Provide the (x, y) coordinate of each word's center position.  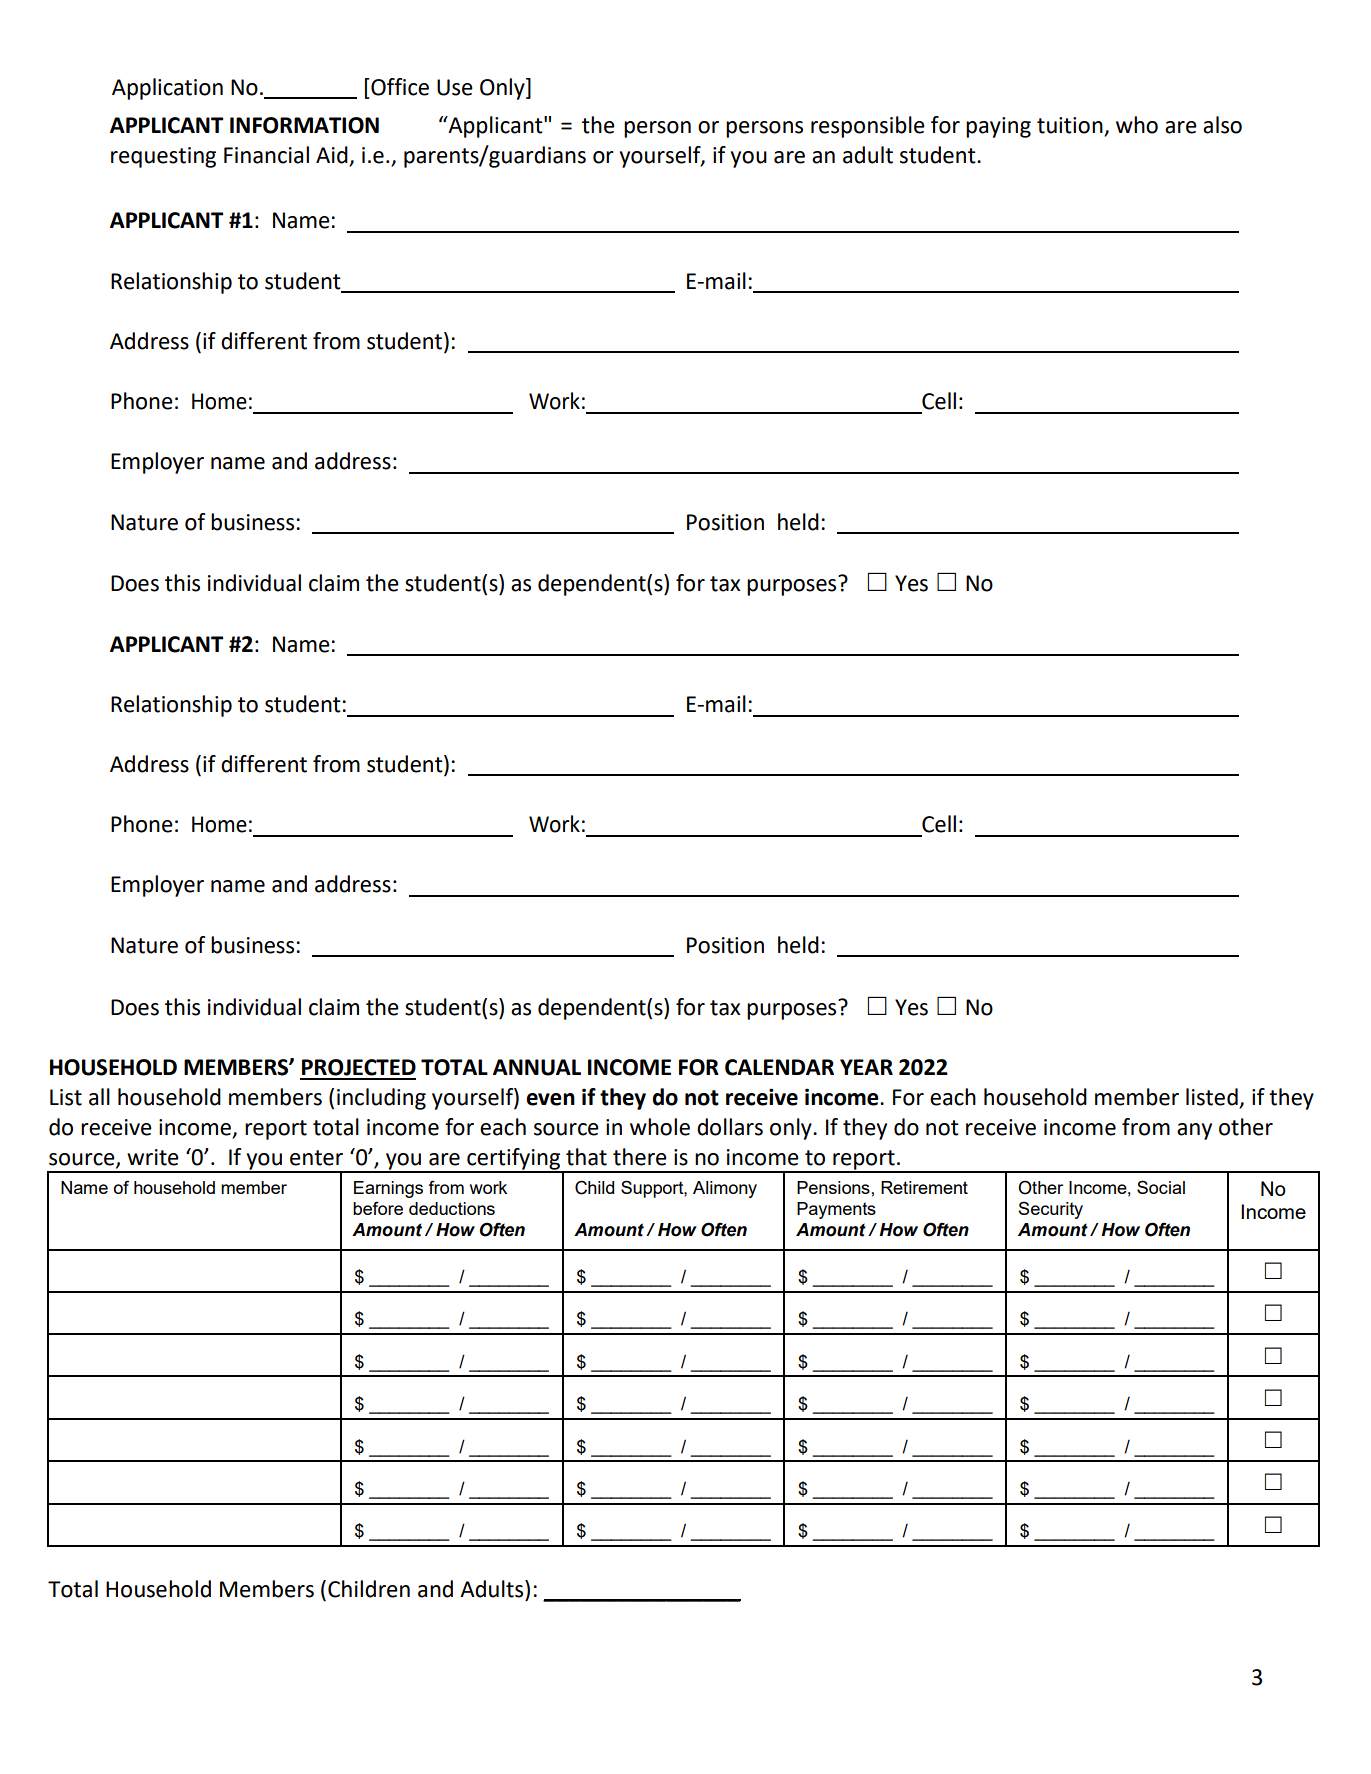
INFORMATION (304, 125)
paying (998, 127)
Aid (333, 156)
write (153, 1157)
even (550, 1099)
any (1194, 1131)
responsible (868, 127)
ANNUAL (537, 1067)
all (99, 1097)
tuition (1071, 126)
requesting (163, 157)
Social (1161, 1187)
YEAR (866, 1067)
